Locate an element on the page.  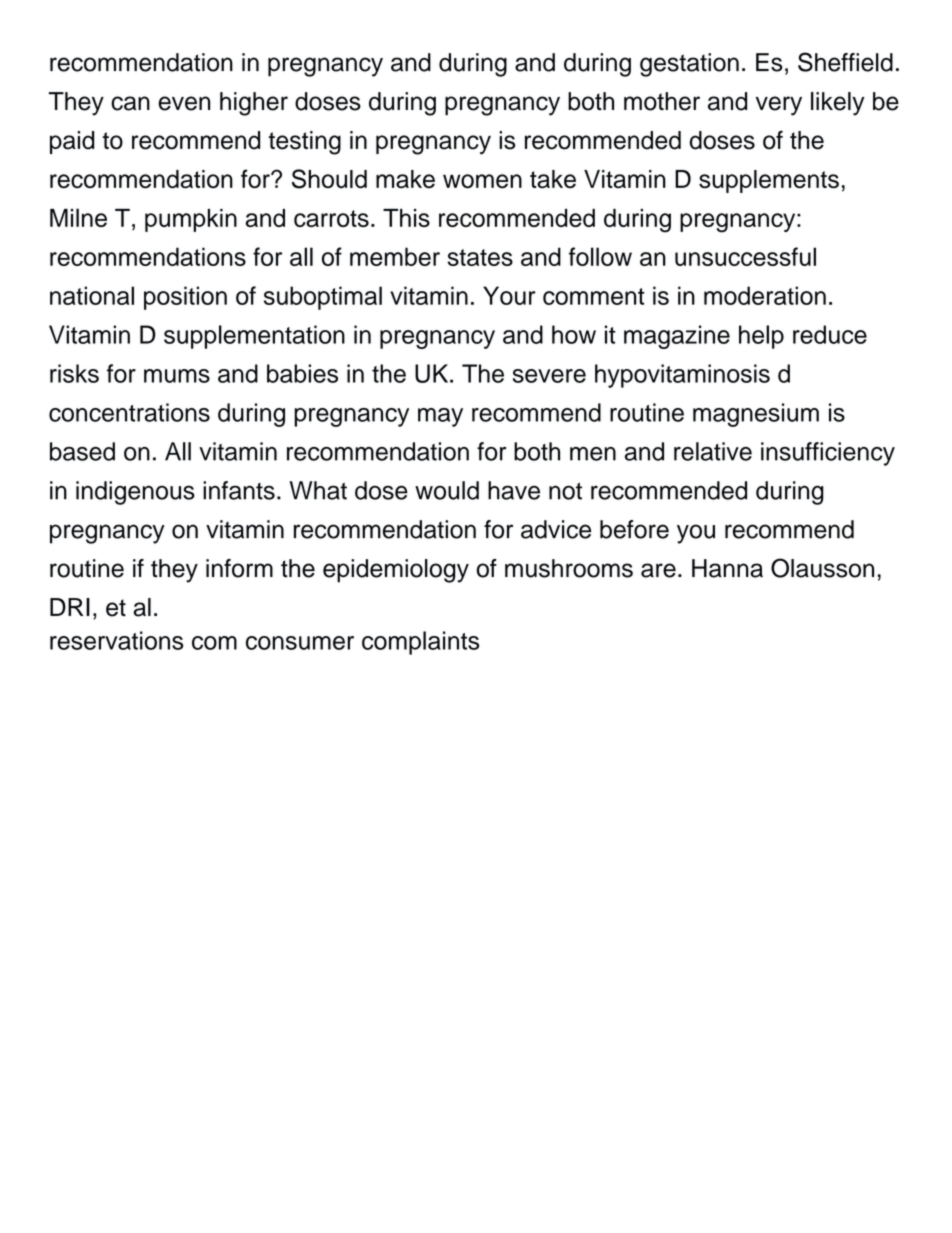
complaints is located at coordinates (420, 643).
